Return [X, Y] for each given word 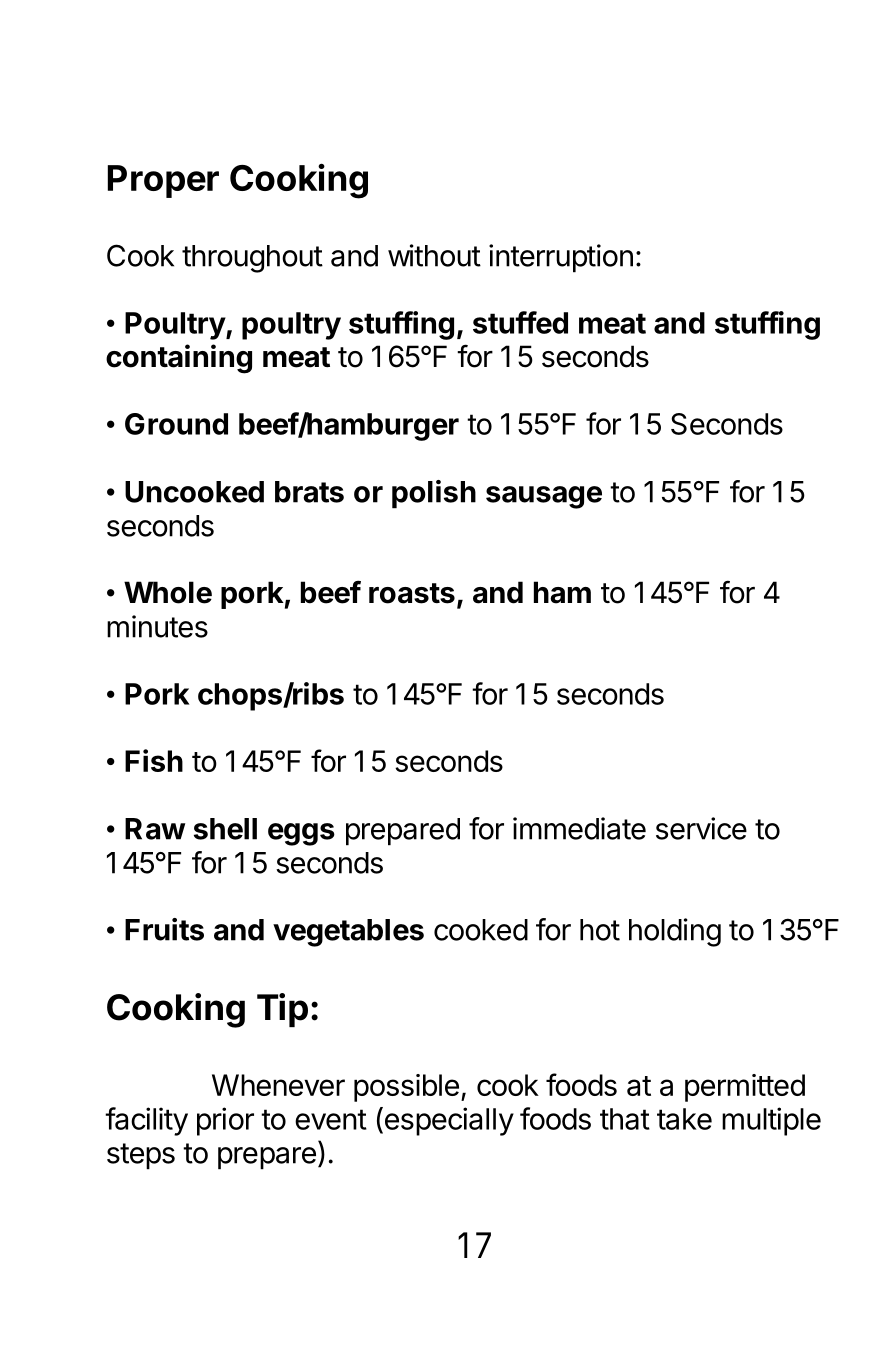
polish [434, 494]
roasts [412, 593]
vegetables [348, 933]
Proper [163, 181]
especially [448, 1121]
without [434, 255]
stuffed [520, 322]
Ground [176, 424]
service [701, 828]
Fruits [164, 929]
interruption [561, 258]
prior [225, 1121]
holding [675, 932]
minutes [157, 626]
